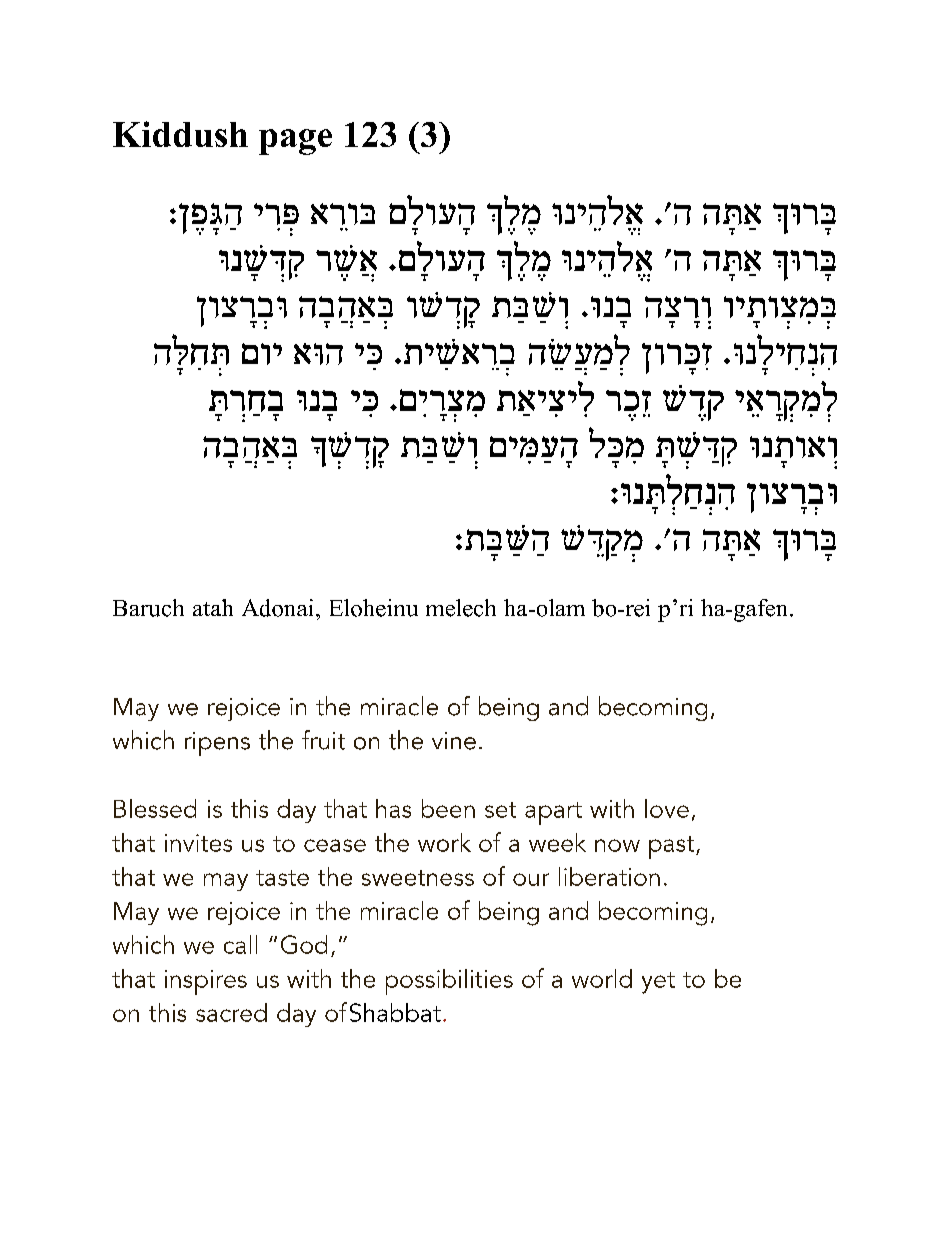  Describe the element at coordinates (277, 608) in the screenshot. I see `Adonai` at that location.
